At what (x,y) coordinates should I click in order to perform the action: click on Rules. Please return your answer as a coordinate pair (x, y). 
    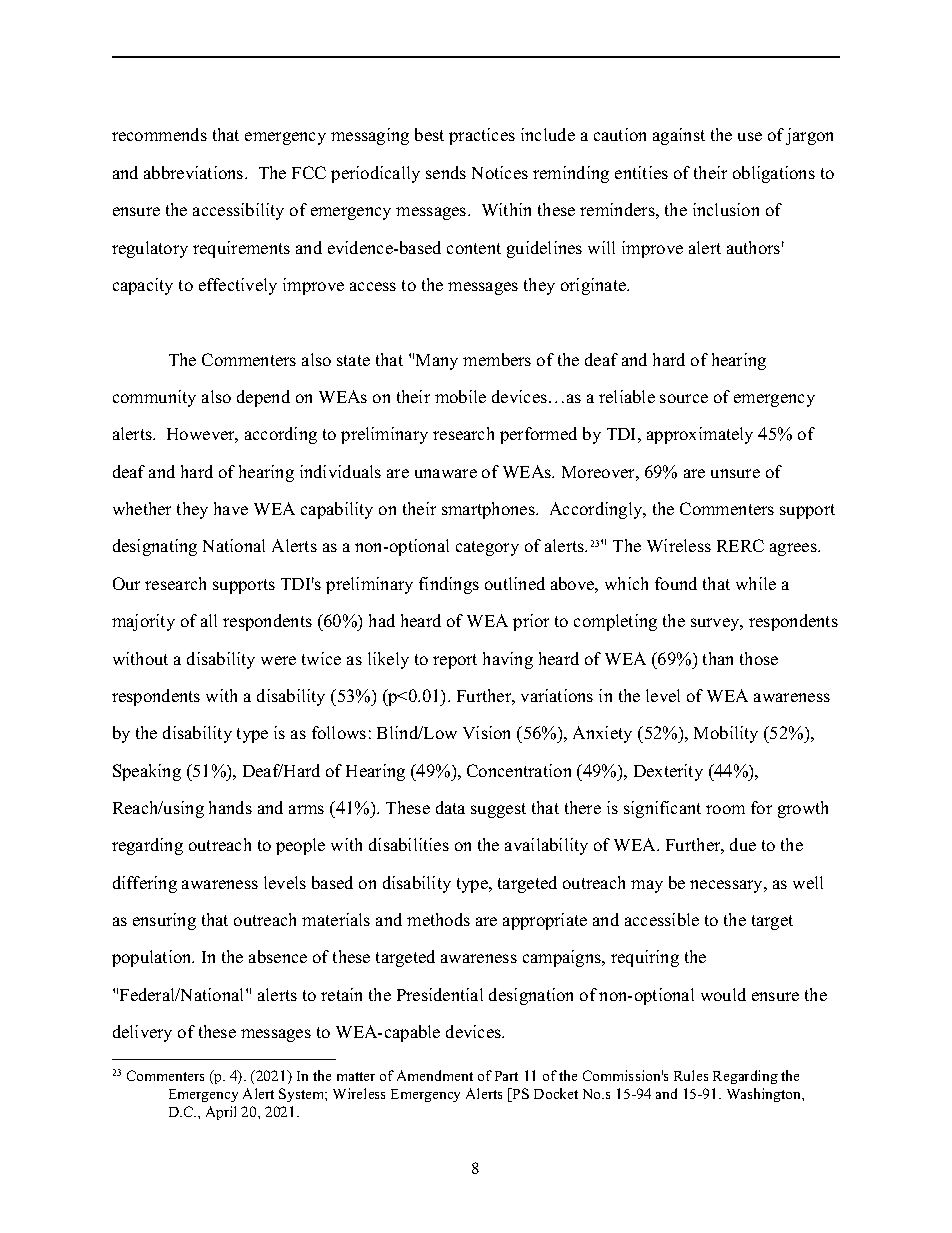
    Looking at the image, I should click on (691, 1075).
